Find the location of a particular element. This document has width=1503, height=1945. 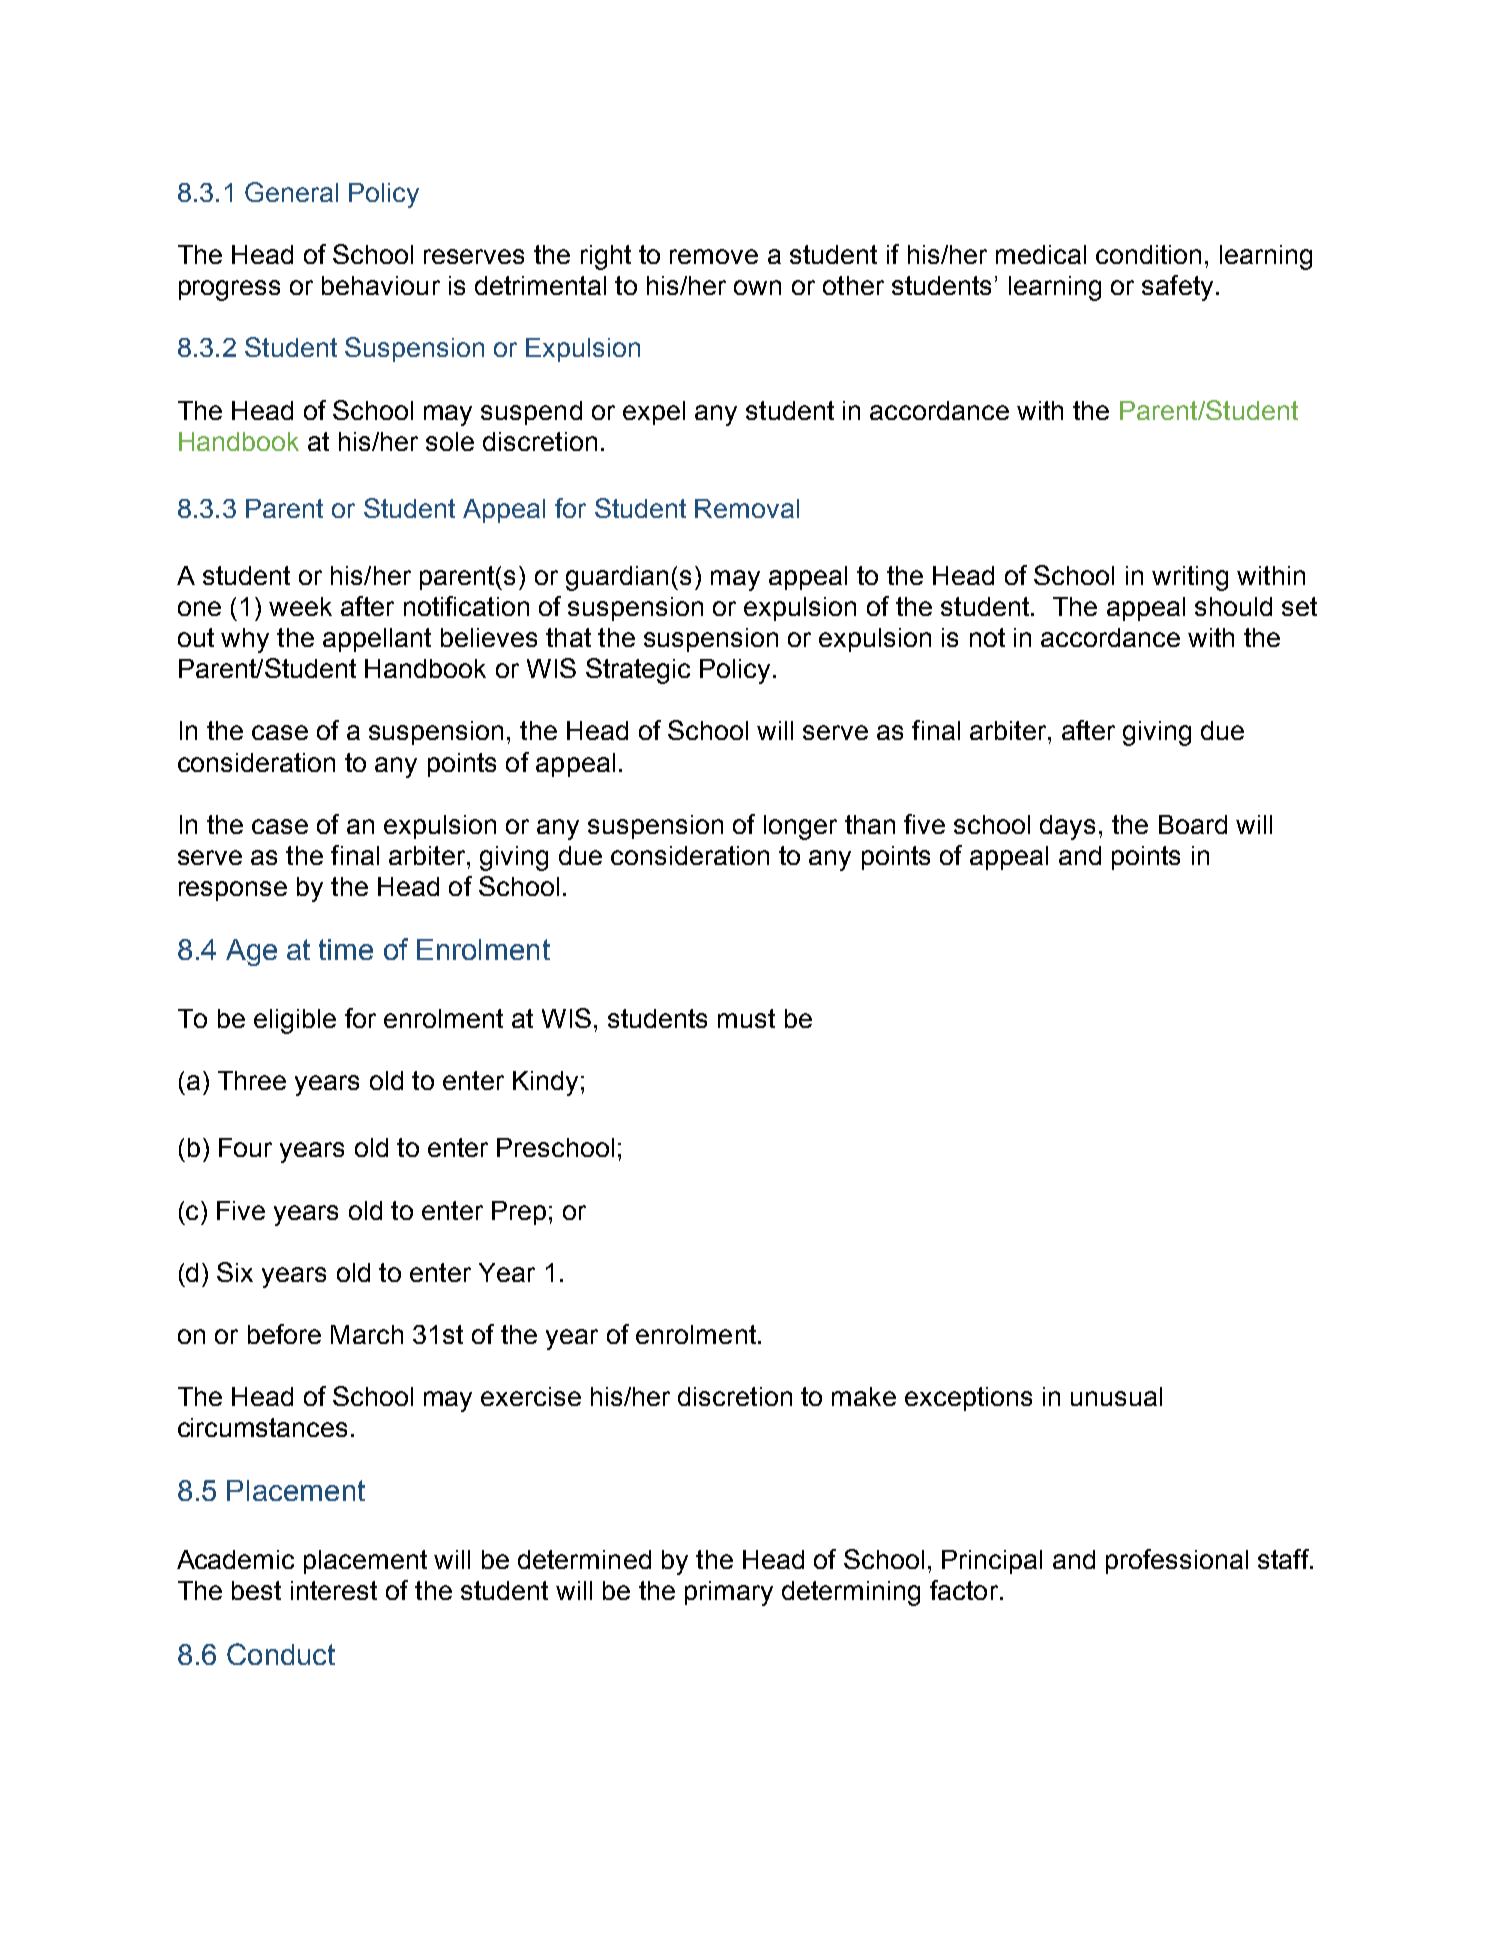

unusual is located at coordinates (1116, 1396).
